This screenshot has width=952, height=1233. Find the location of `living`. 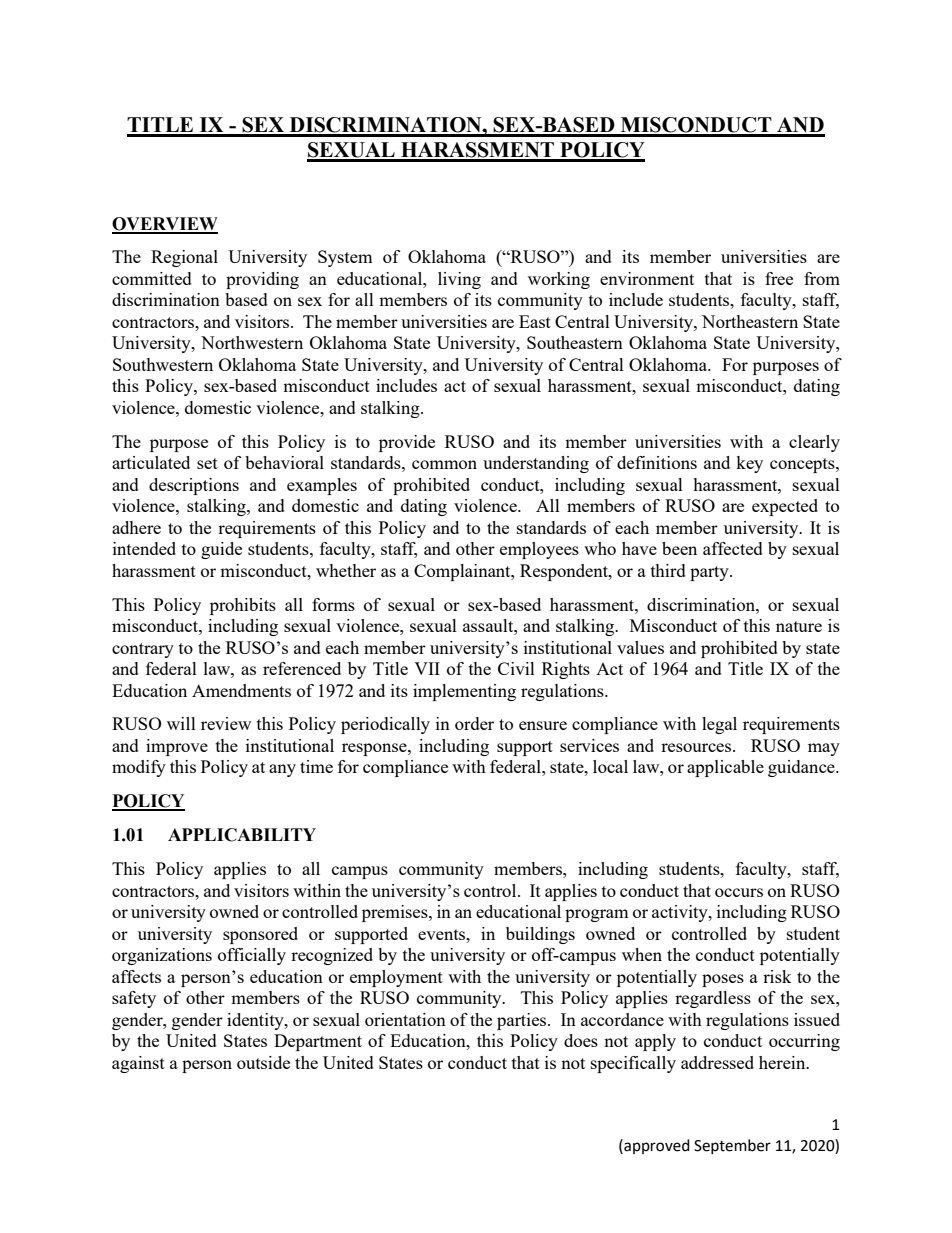

living is located at coordinates (459, 280).
